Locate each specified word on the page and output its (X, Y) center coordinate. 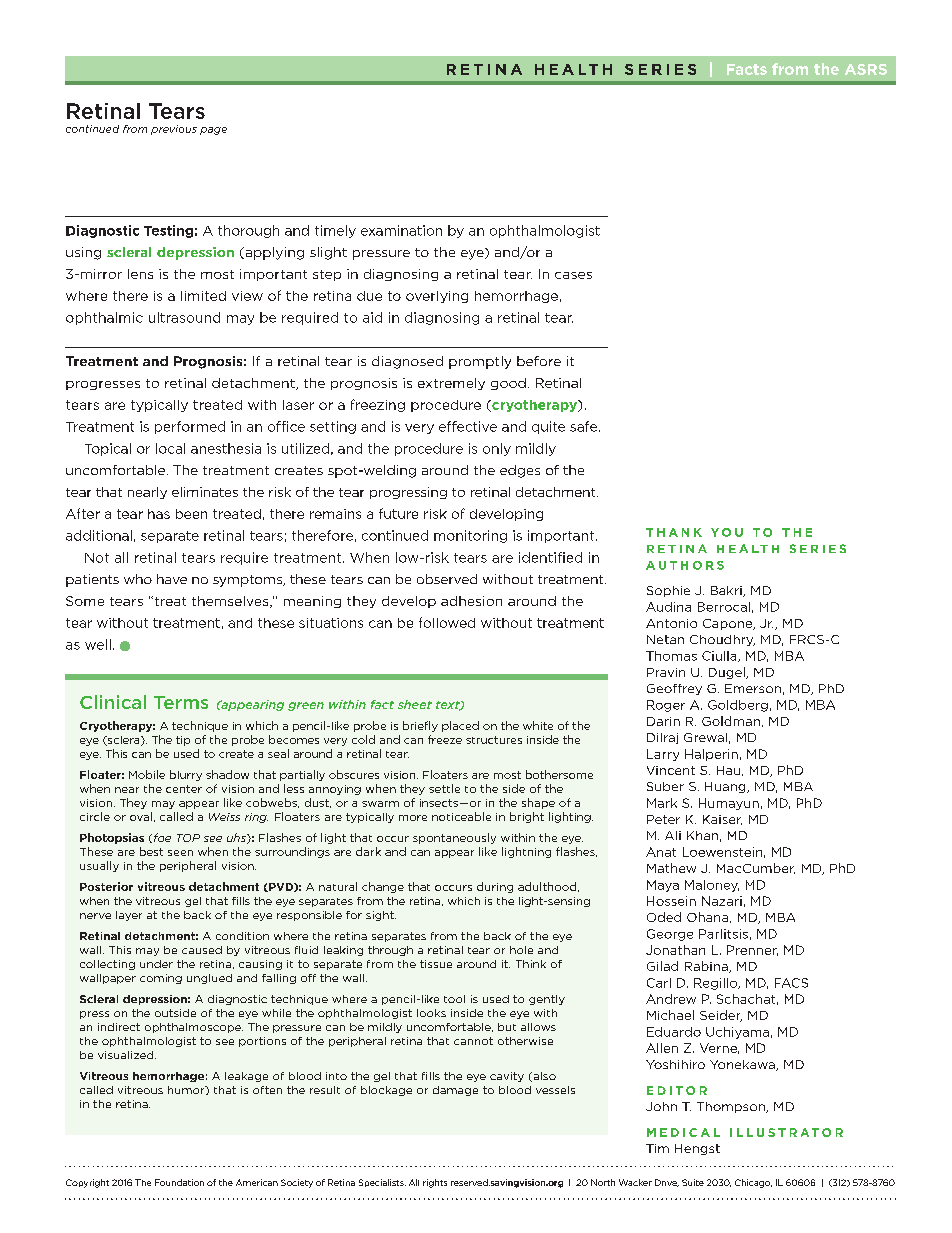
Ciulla (720, 656)
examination (401, 230)
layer (129, 916)
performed (190, 427)
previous (174, 130)
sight (381, 916)
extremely (451, 384)
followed (447, 622)
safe (585, 426)
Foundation (179, 1182)
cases (573, 275)
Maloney (712, 886)
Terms (181, 702)
